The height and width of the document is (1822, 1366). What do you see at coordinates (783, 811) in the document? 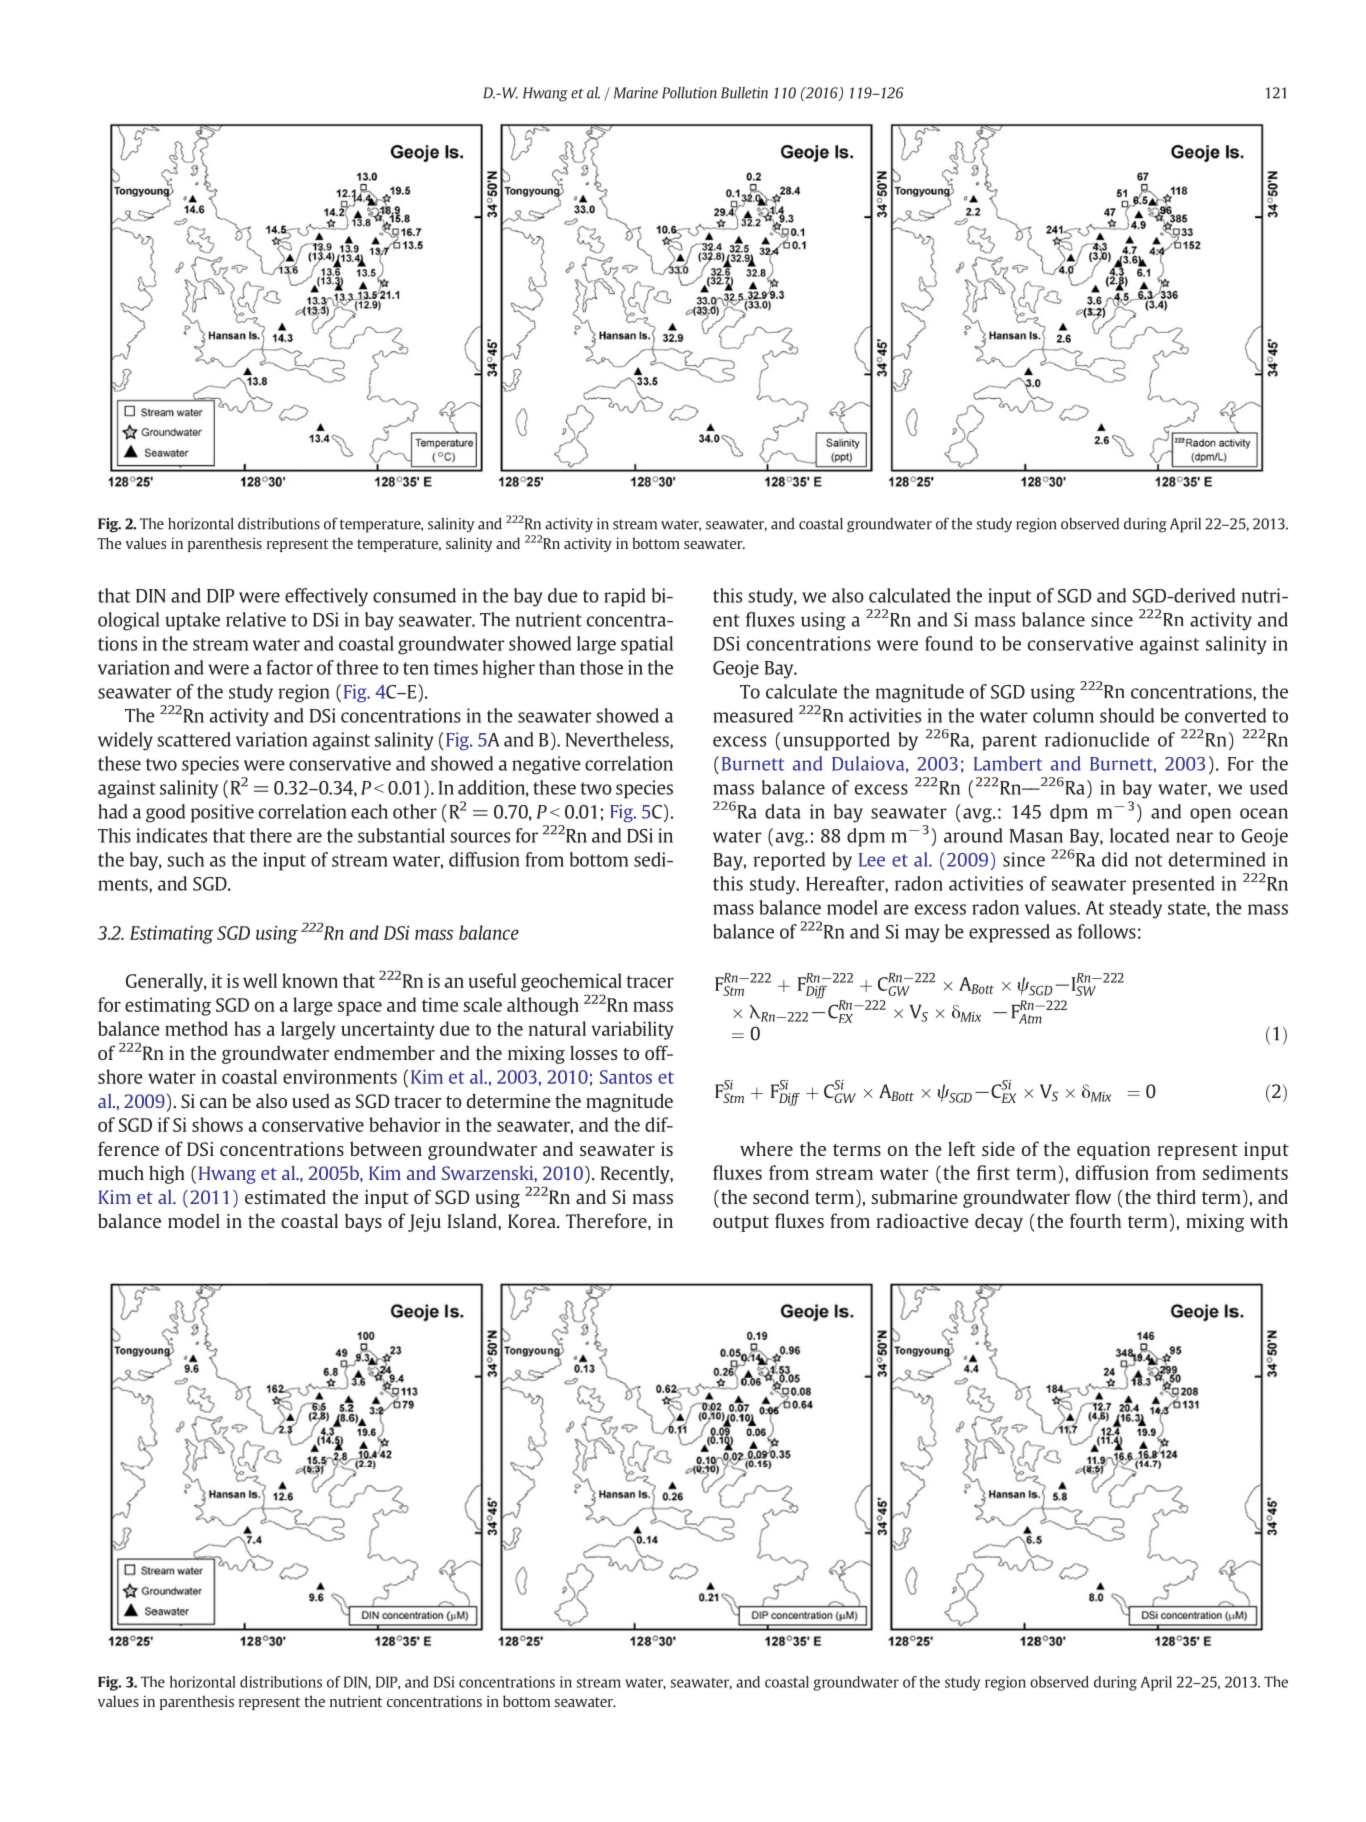
I see `data` at bounding box center [783, 811].
